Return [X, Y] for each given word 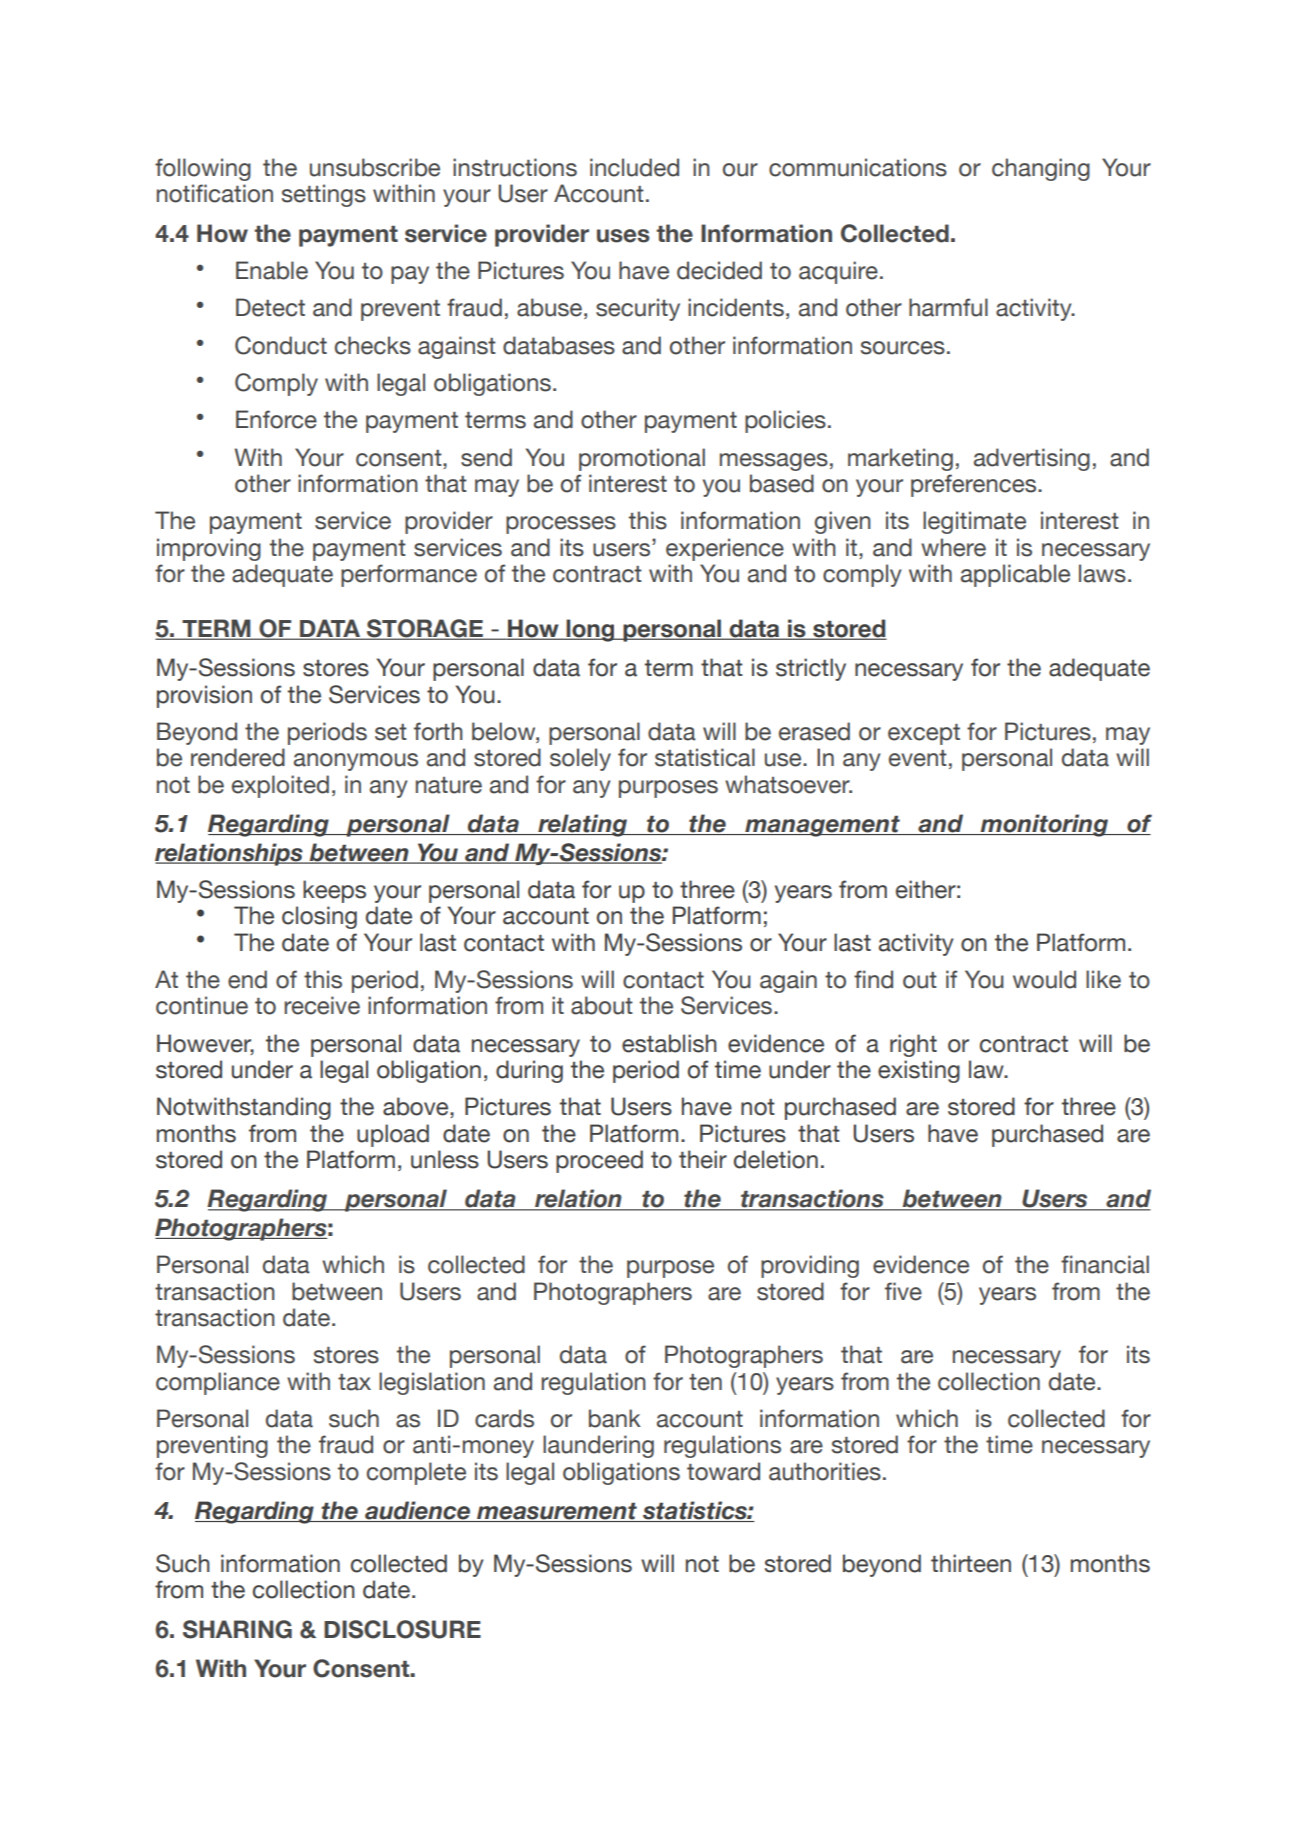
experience [725, 549]
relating [583, 825]
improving [209, 549]
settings [324, 195]
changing [1041, 169]
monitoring [1045, 825]
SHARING [237, 1629]
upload [393, 1135]
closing [319, 917]
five [903, 1291]
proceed [599, 1161]
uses [623, 236]
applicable [1015, 575]
